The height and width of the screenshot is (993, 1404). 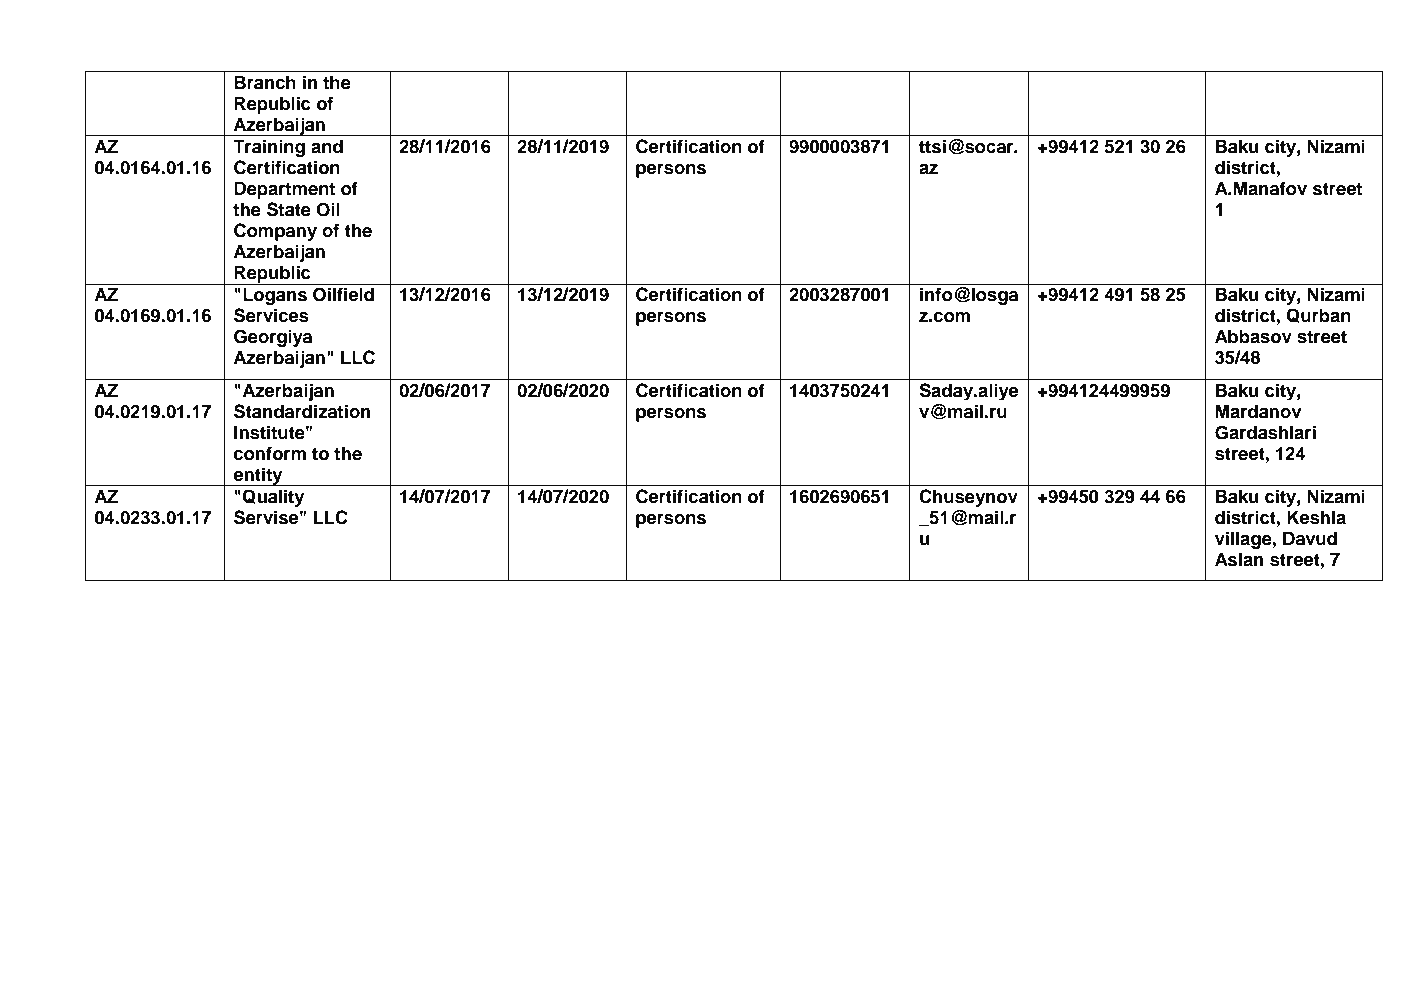 I want to click on Standardization, so click(x=302, y=411).
